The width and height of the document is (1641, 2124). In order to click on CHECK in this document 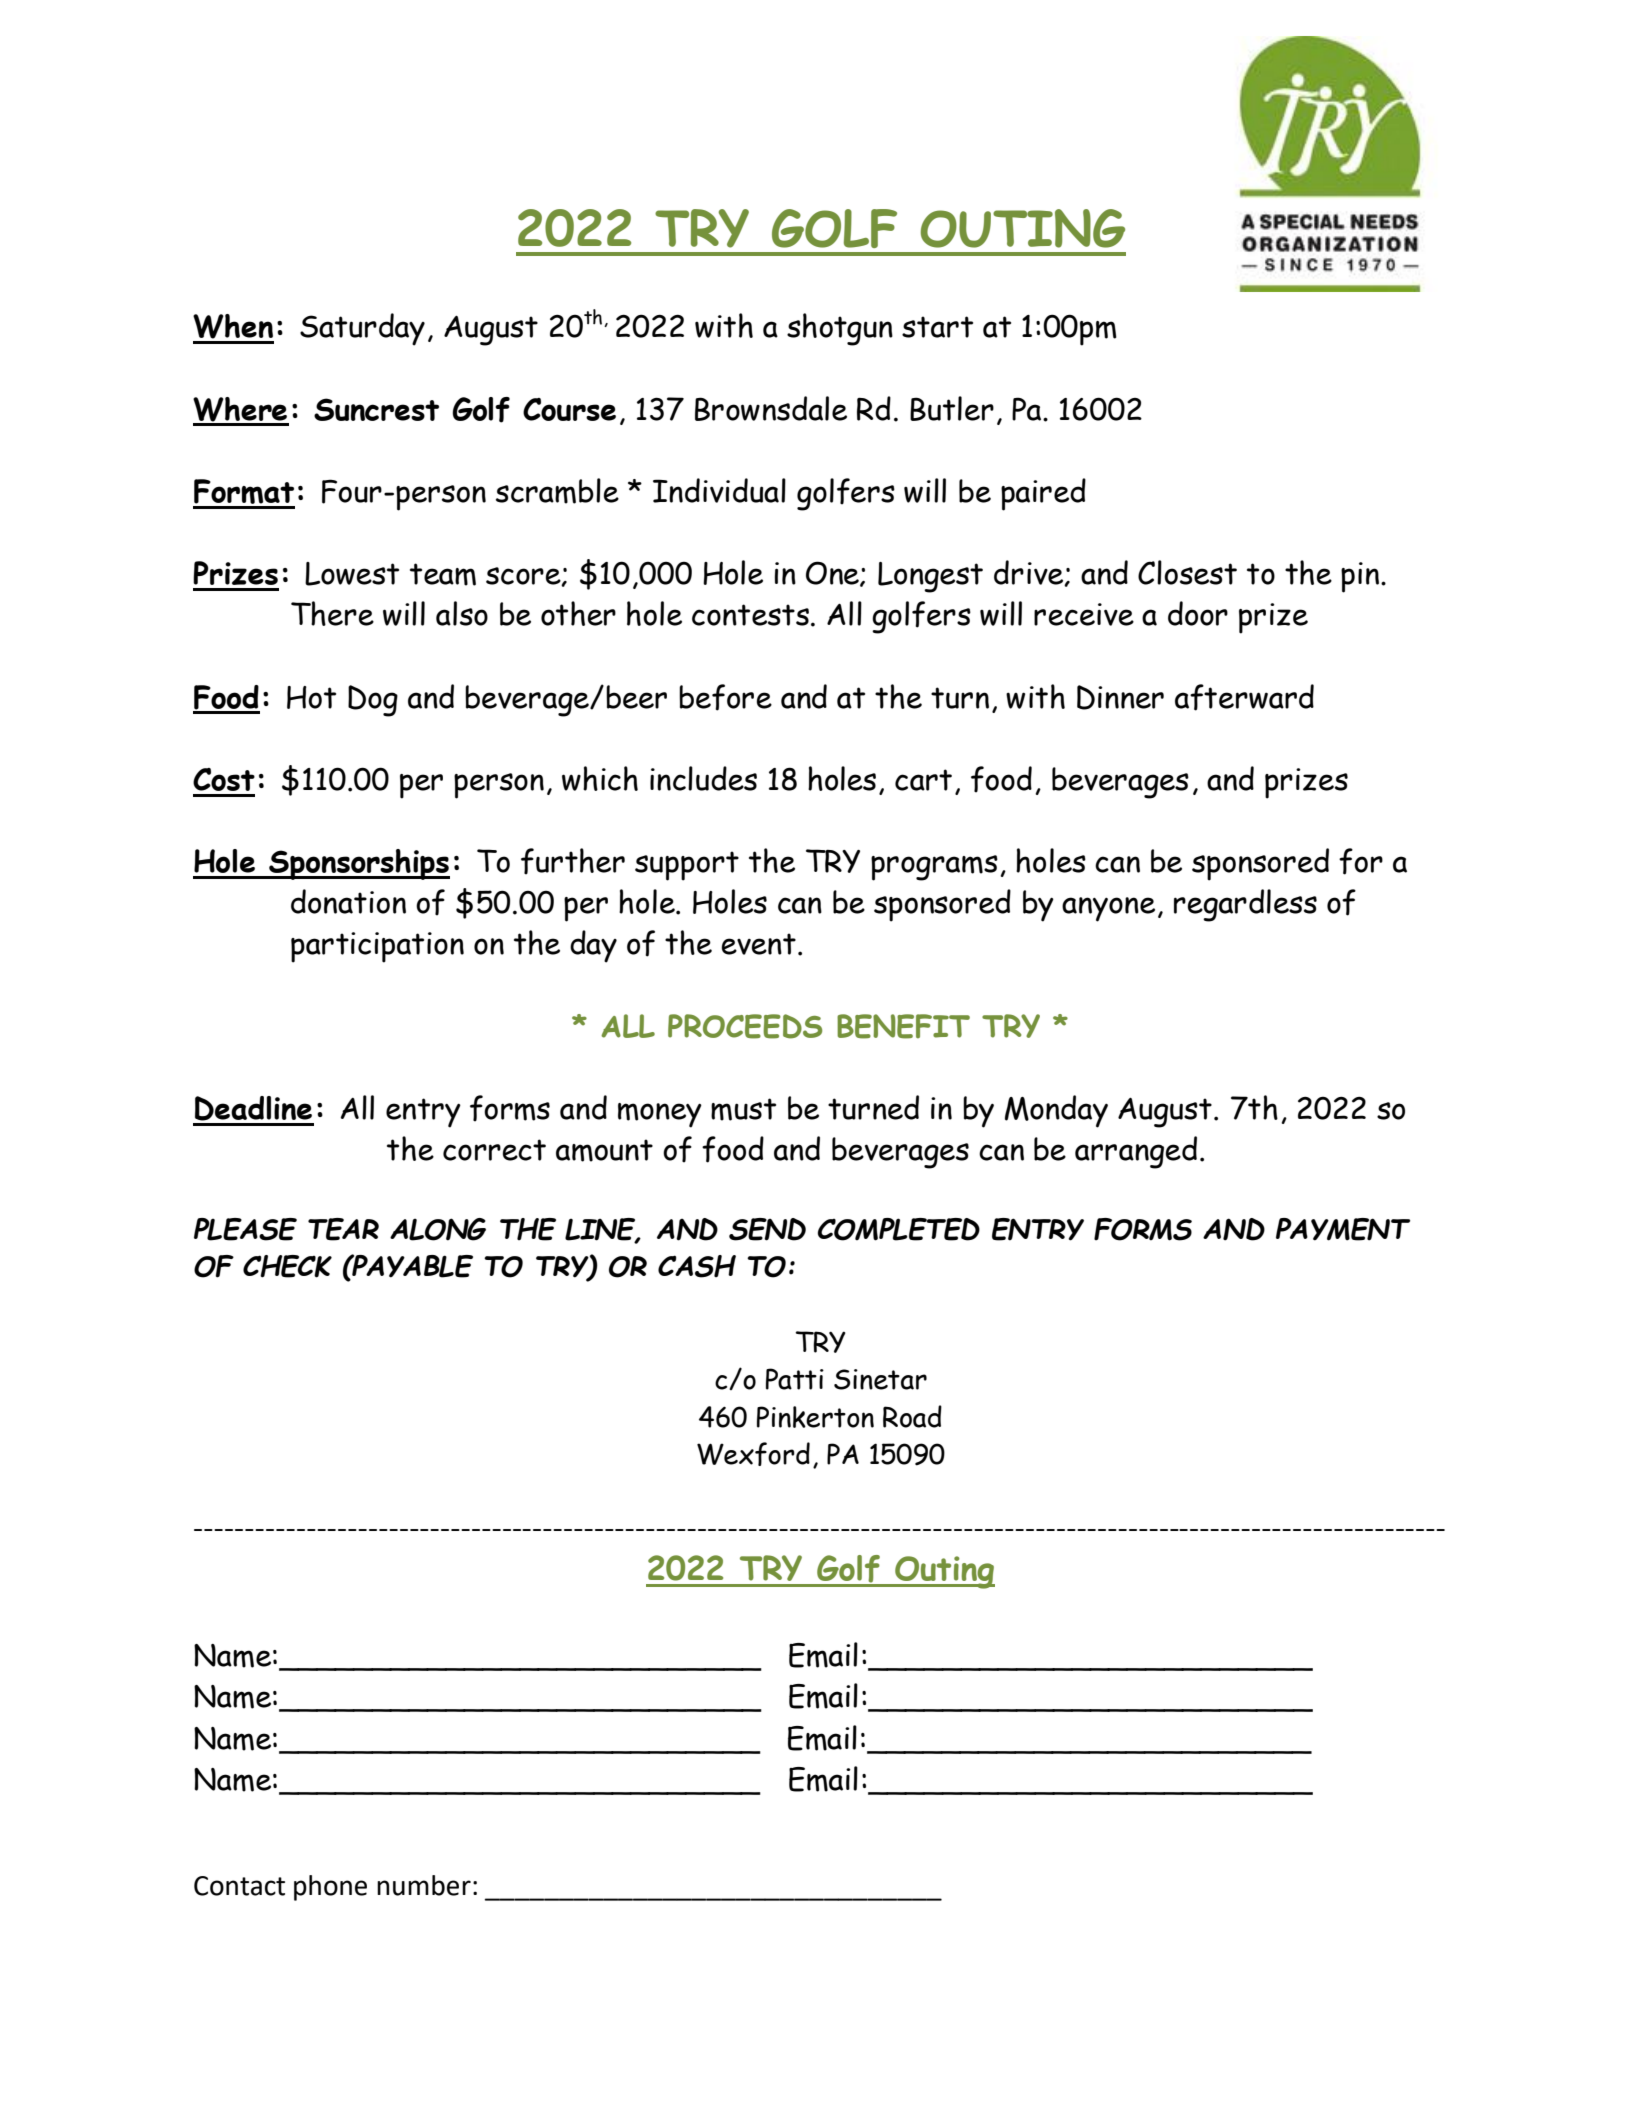, I will do `click(287, 1266)`.
